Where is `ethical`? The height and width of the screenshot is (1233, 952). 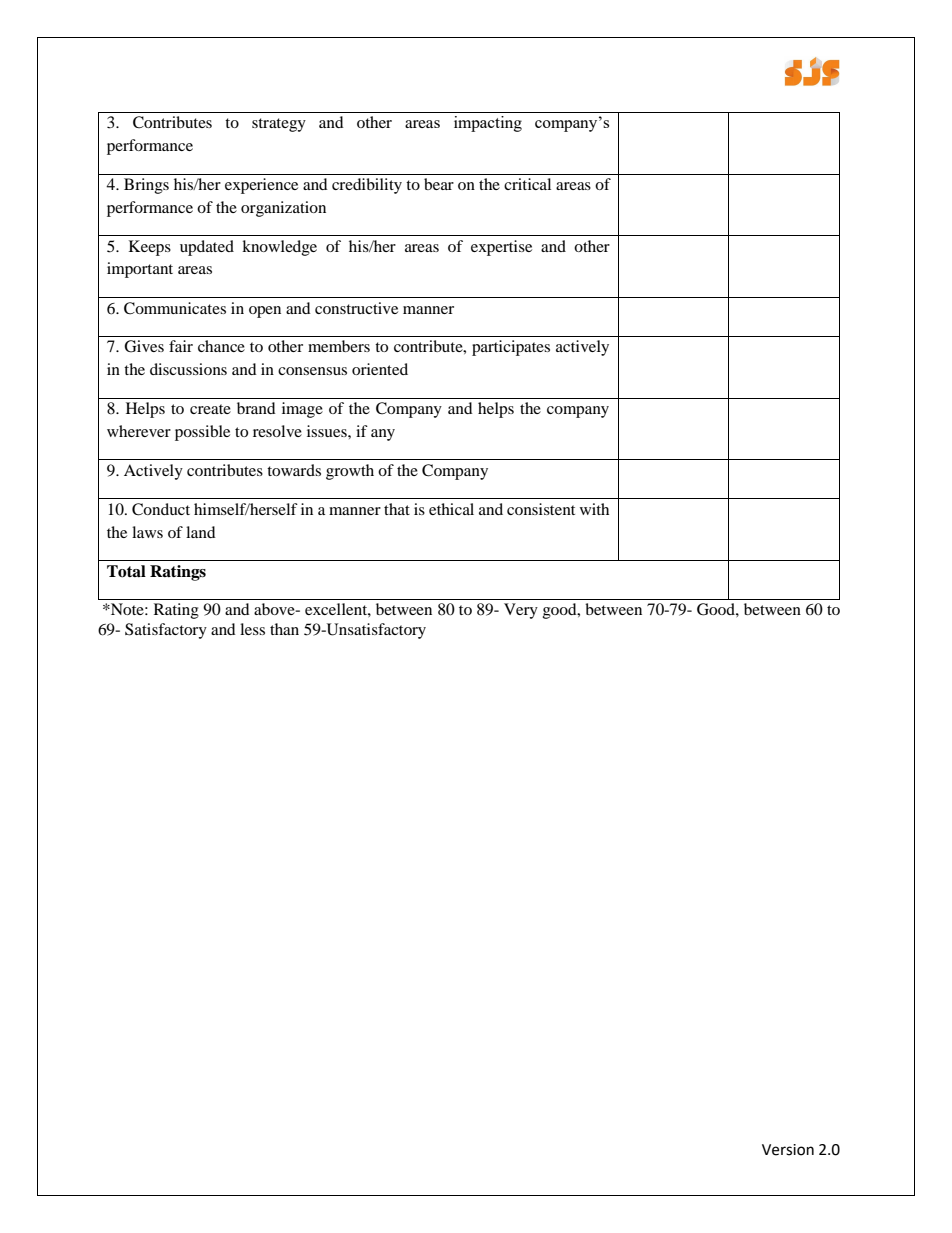
ethical is located at coordinates (451, 509).
